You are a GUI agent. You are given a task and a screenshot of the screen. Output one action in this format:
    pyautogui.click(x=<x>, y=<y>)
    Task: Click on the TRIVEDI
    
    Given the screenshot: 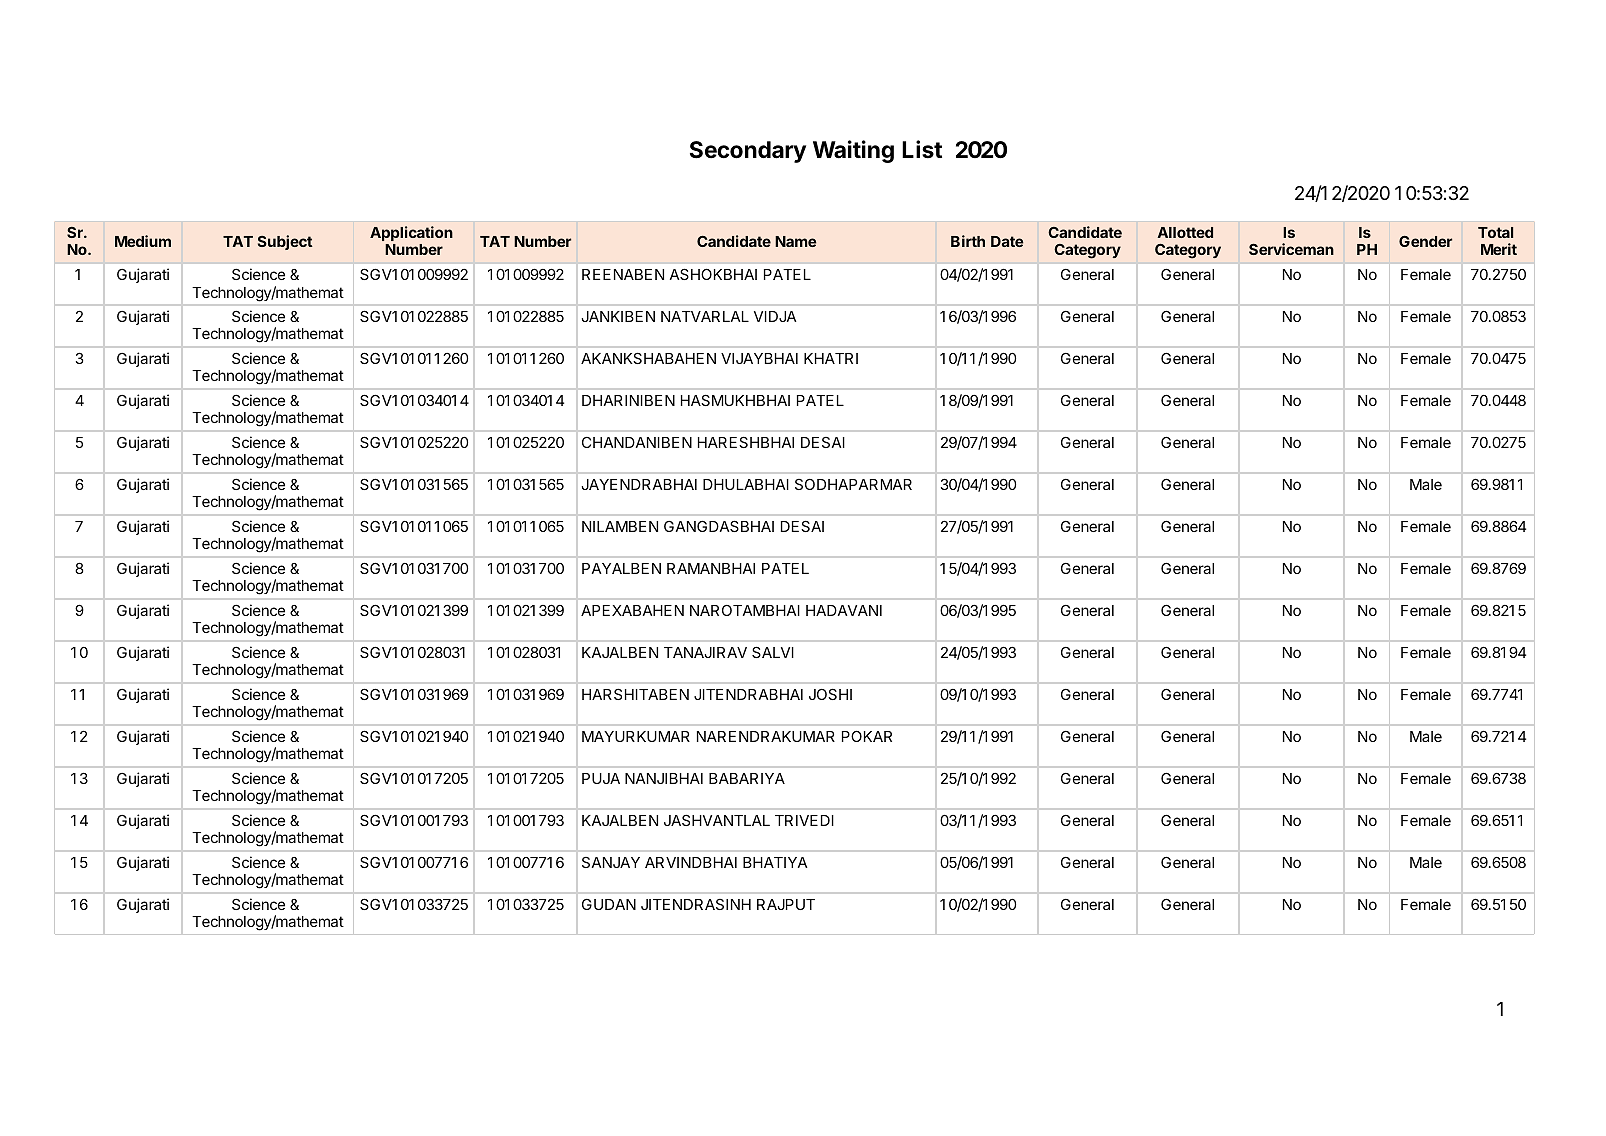 What is the action you would take?
    pyautogui.click(x=804, y=820)
